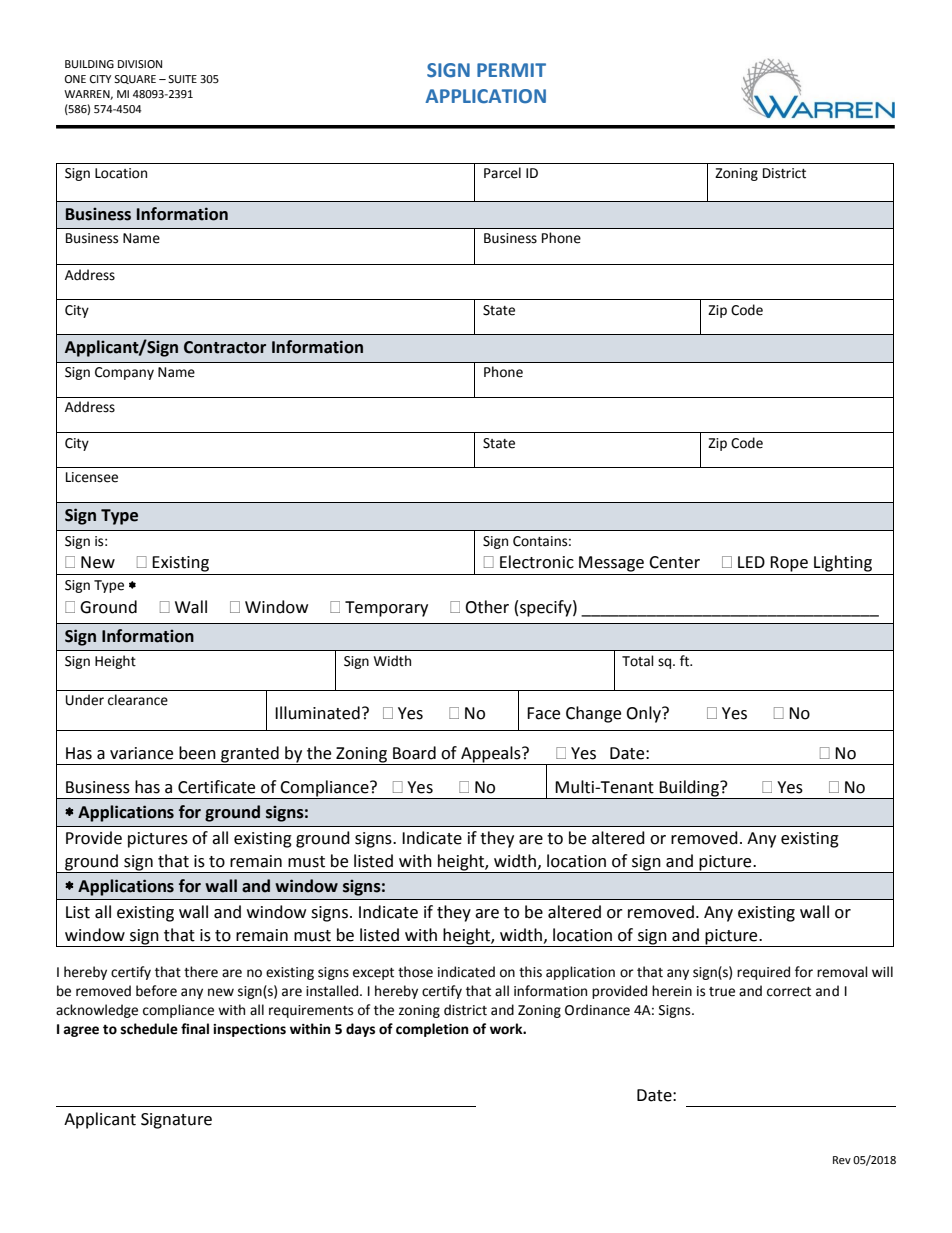 The image size is (952, 1233). What do you see at coordinates (644, 714) in the screenshot?
I see `Only` at bounding box center [644, 714].
